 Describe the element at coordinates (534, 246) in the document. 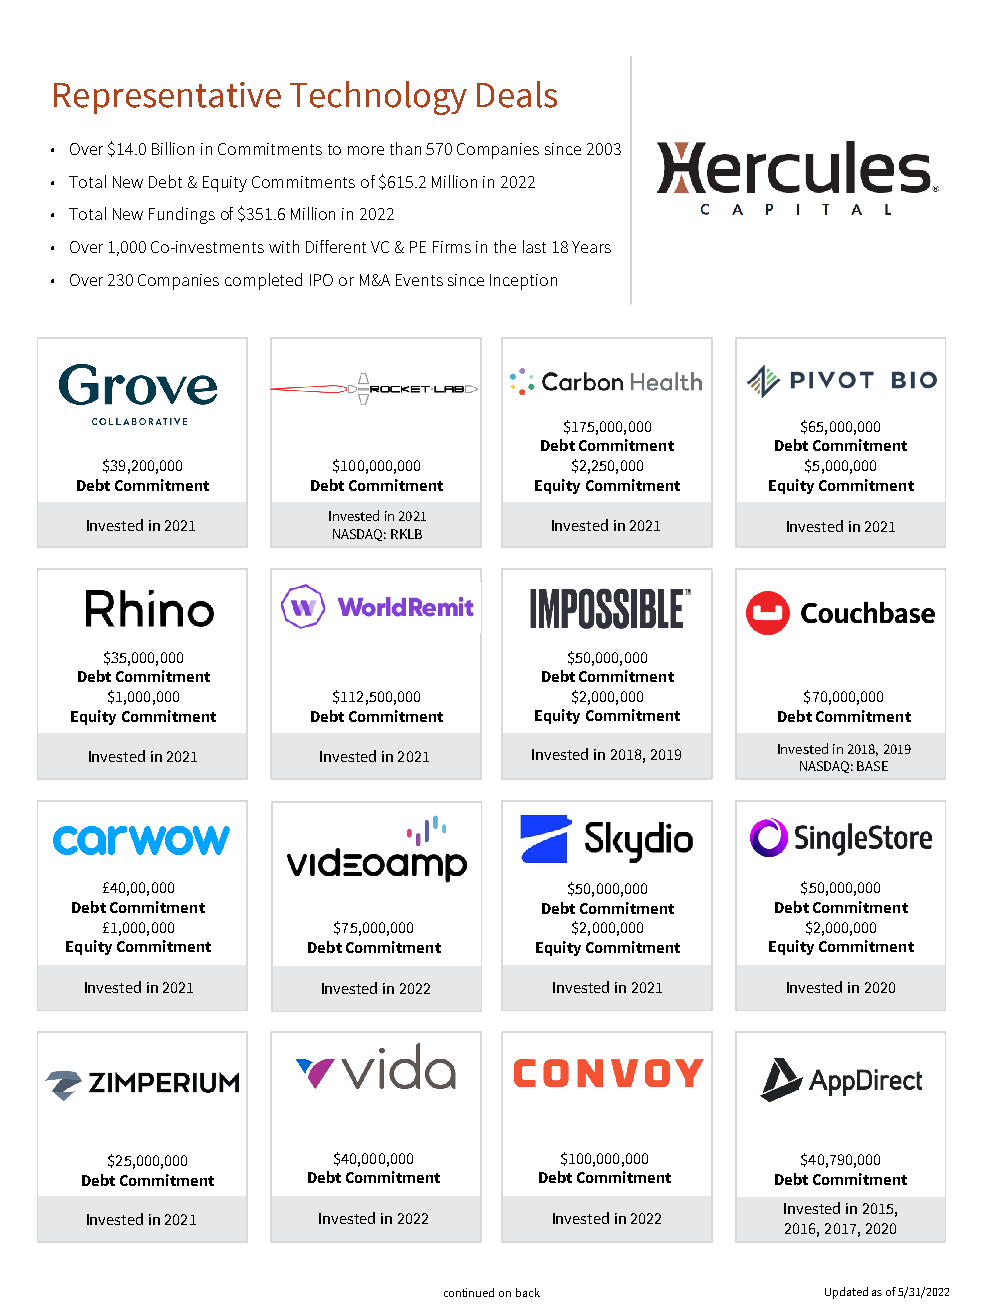

I see `last` at that location.
